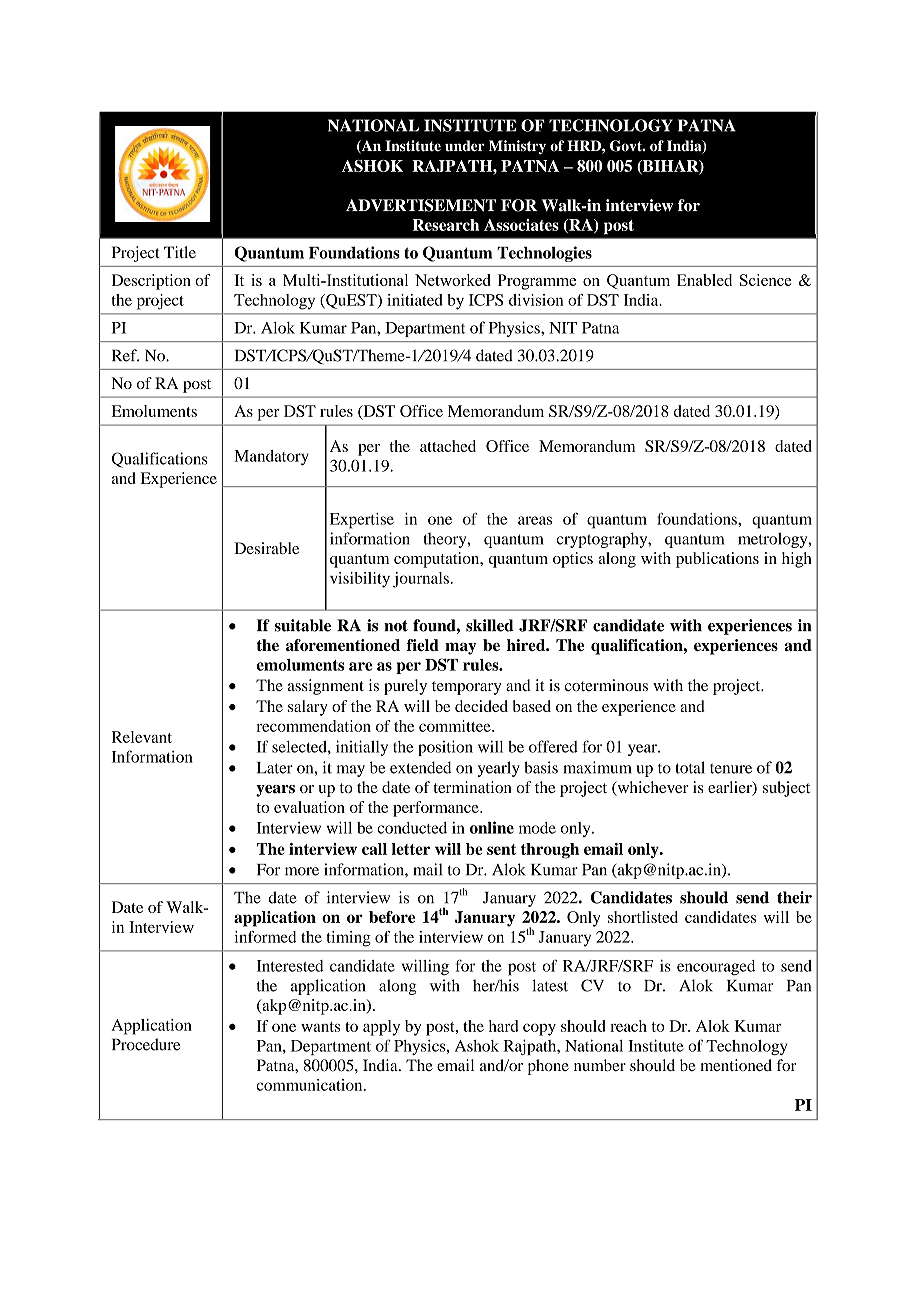 This document has height=1308, width=924. I want to click on skilled, so click(490, 625).
